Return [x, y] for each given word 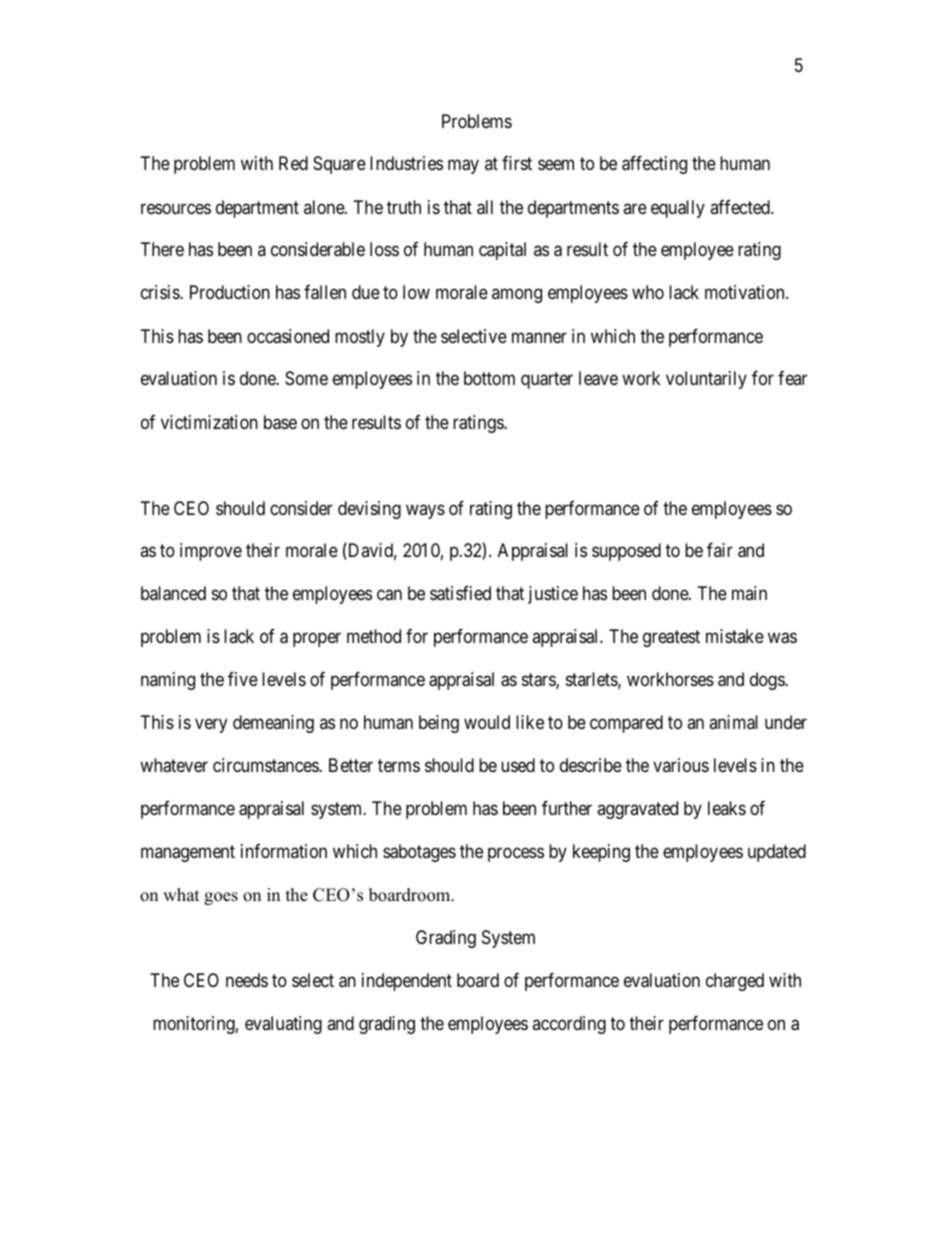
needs [247, 980]
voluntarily [706, 380]
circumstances [266, 765]
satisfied [460, 593]
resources [176, 208]
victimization [209, 422]
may [463, 167]
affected [741, 207]
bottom [489, 378]
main [749, 593]
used [518, 765]
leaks [727, 808]
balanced [173, 593]
